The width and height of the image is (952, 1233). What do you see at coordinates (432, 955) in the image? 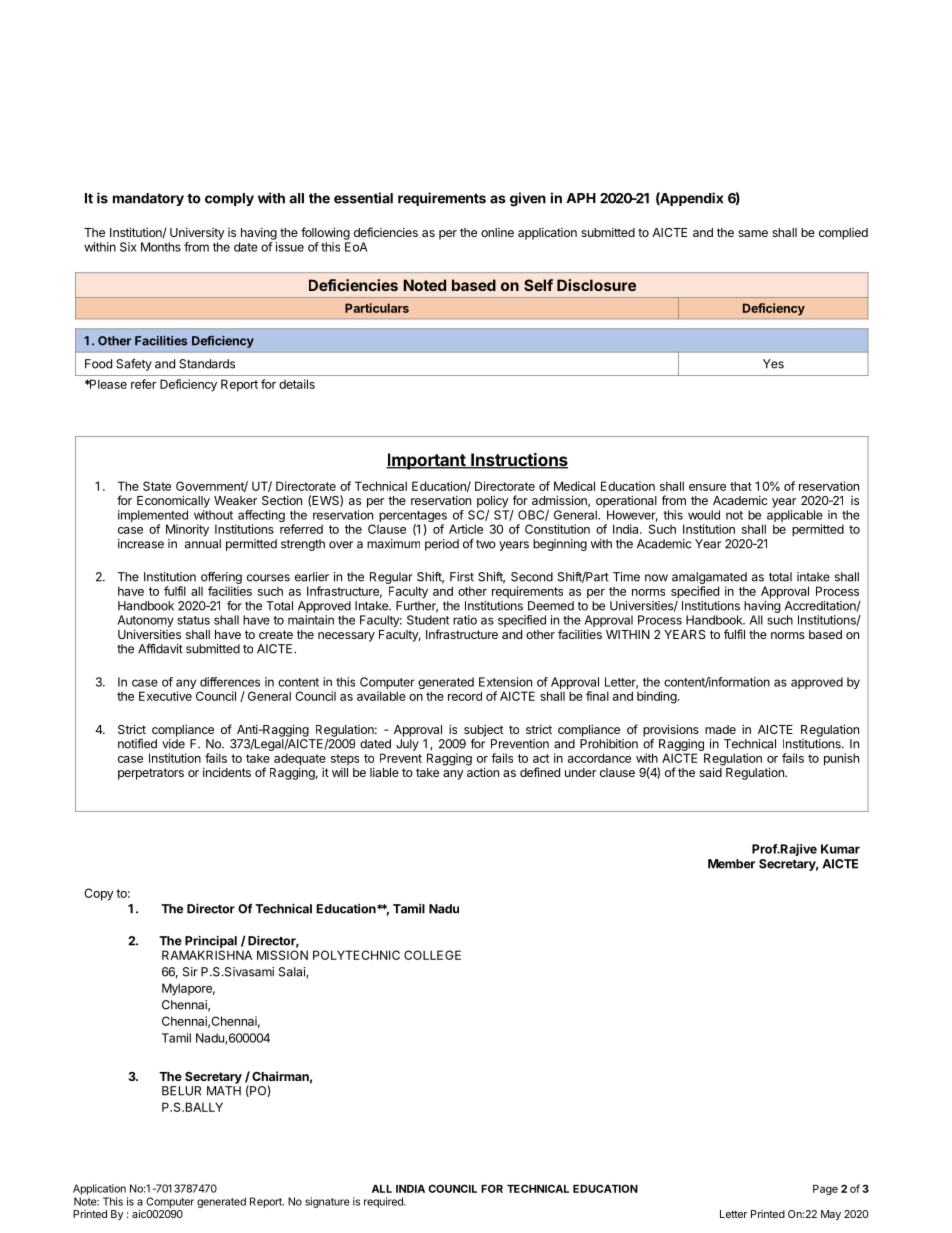
I see `COLLEGE` at bounding box center [432, 955].
